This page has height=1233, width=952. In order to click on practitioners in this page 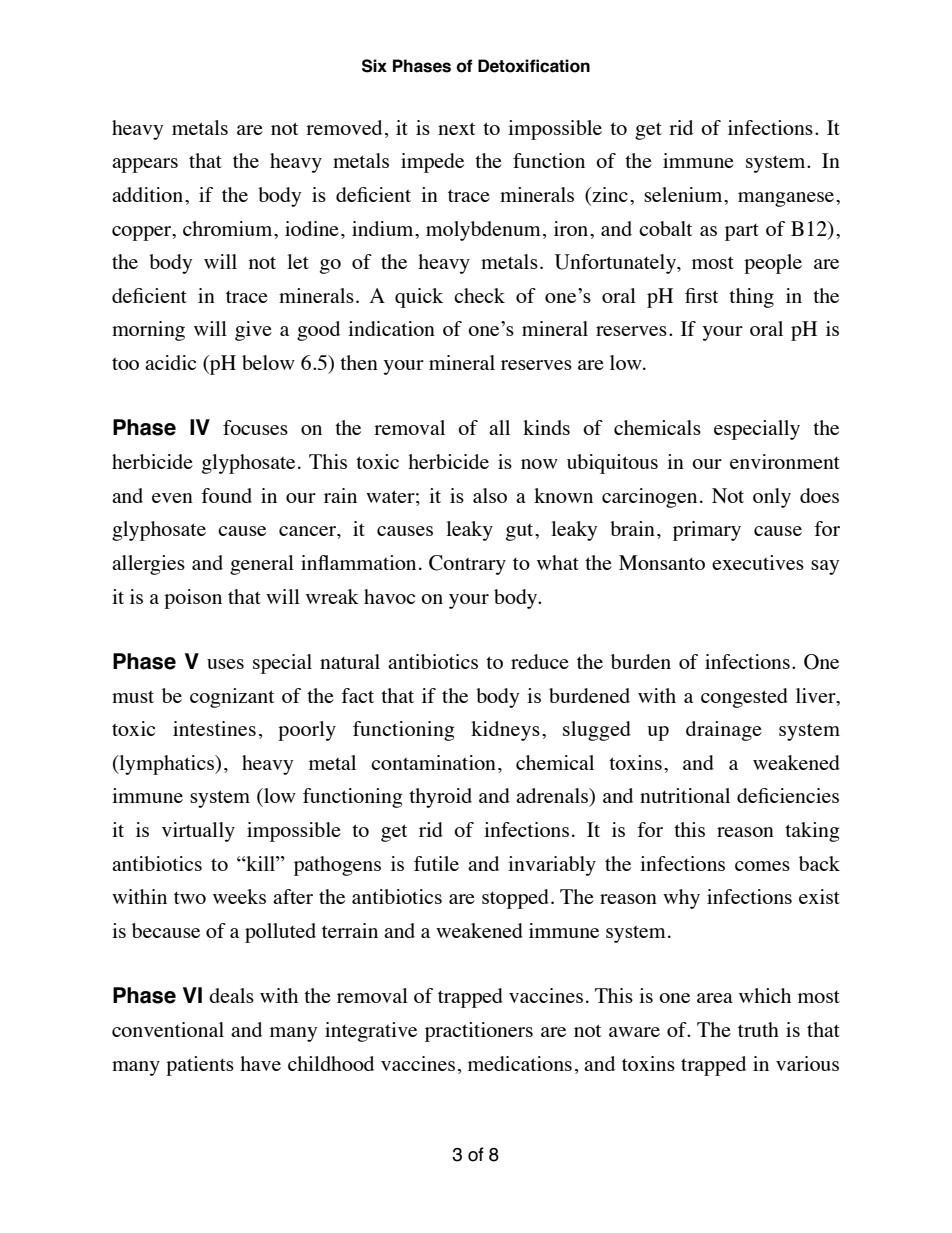, I will do `click(479, 1032)`.
